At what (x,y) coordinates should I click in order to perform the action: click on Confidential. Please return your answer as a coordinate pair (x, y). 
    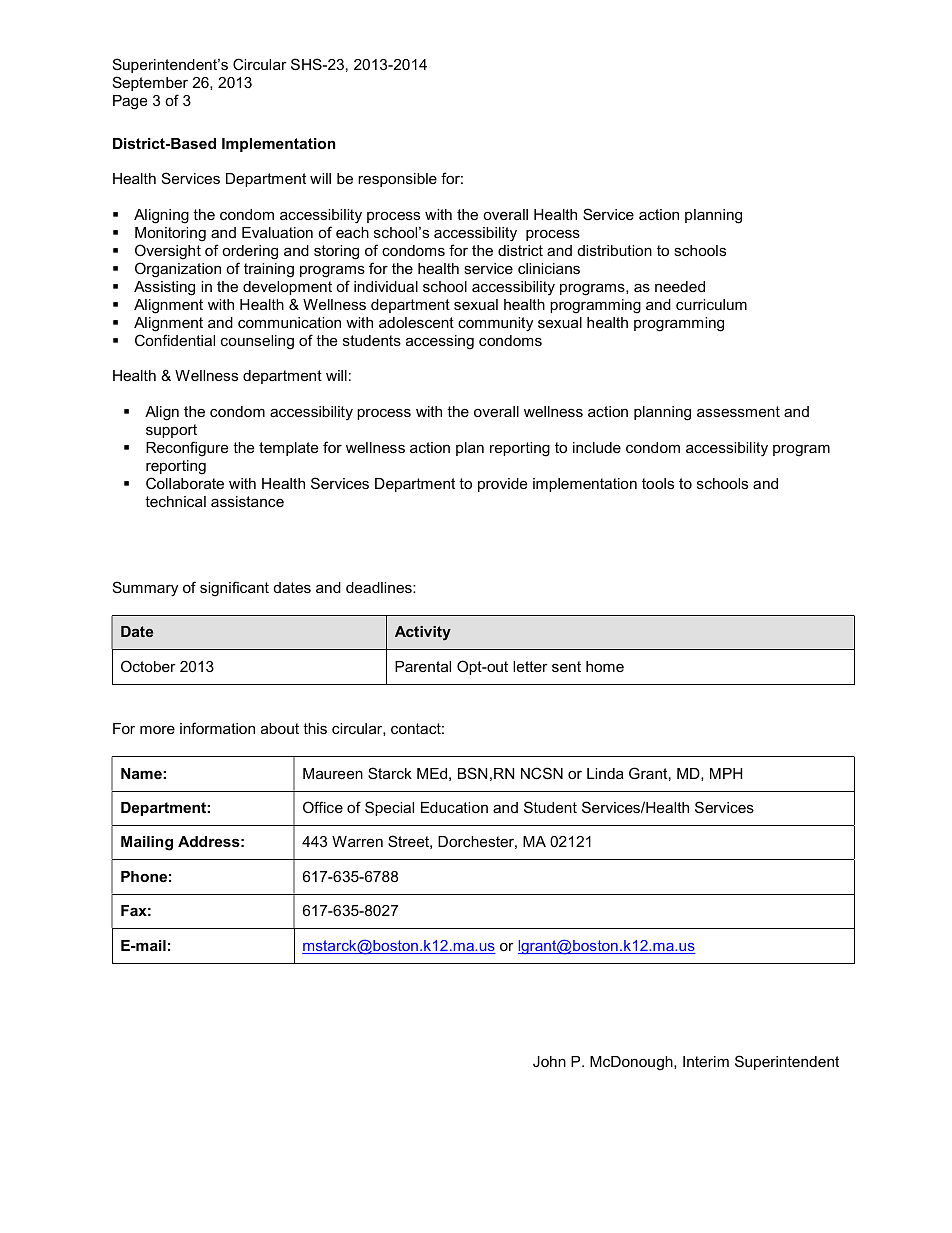
    Looking at the image, I should click on (175, 340).
